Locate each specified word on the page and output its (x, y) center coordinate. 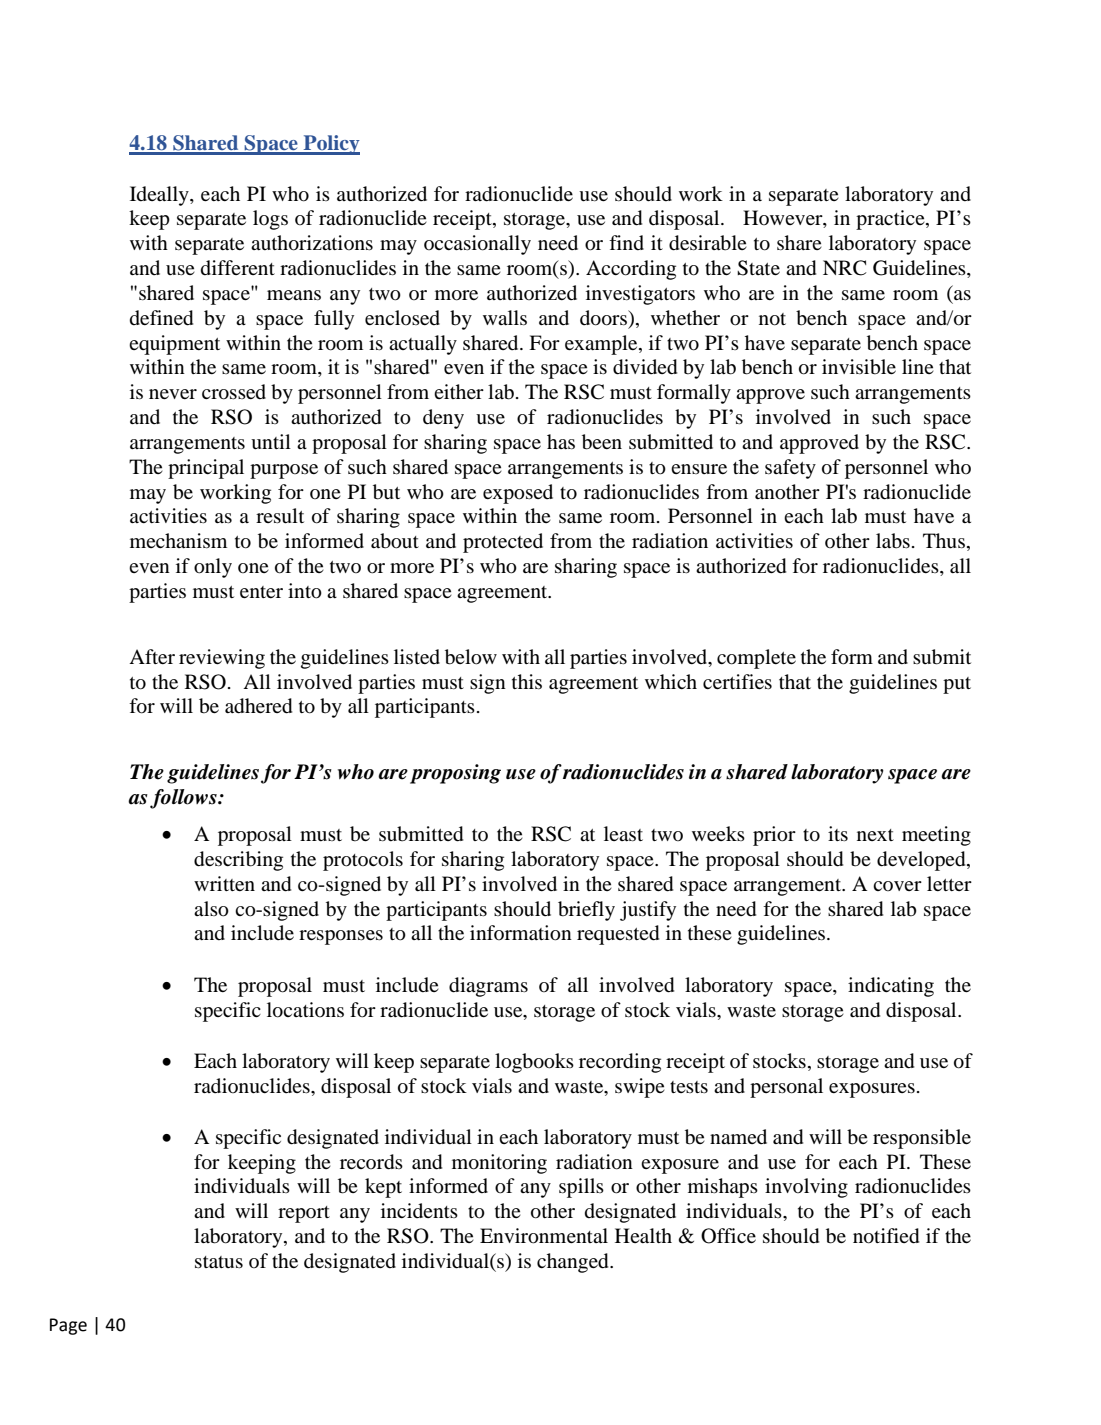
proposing (455, 774)
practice (891, 220)
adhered (258, 706)
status (219, 1262)
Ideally (160, 196)
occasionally (477, 245)
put (957, 685)
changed (574, 1263)
